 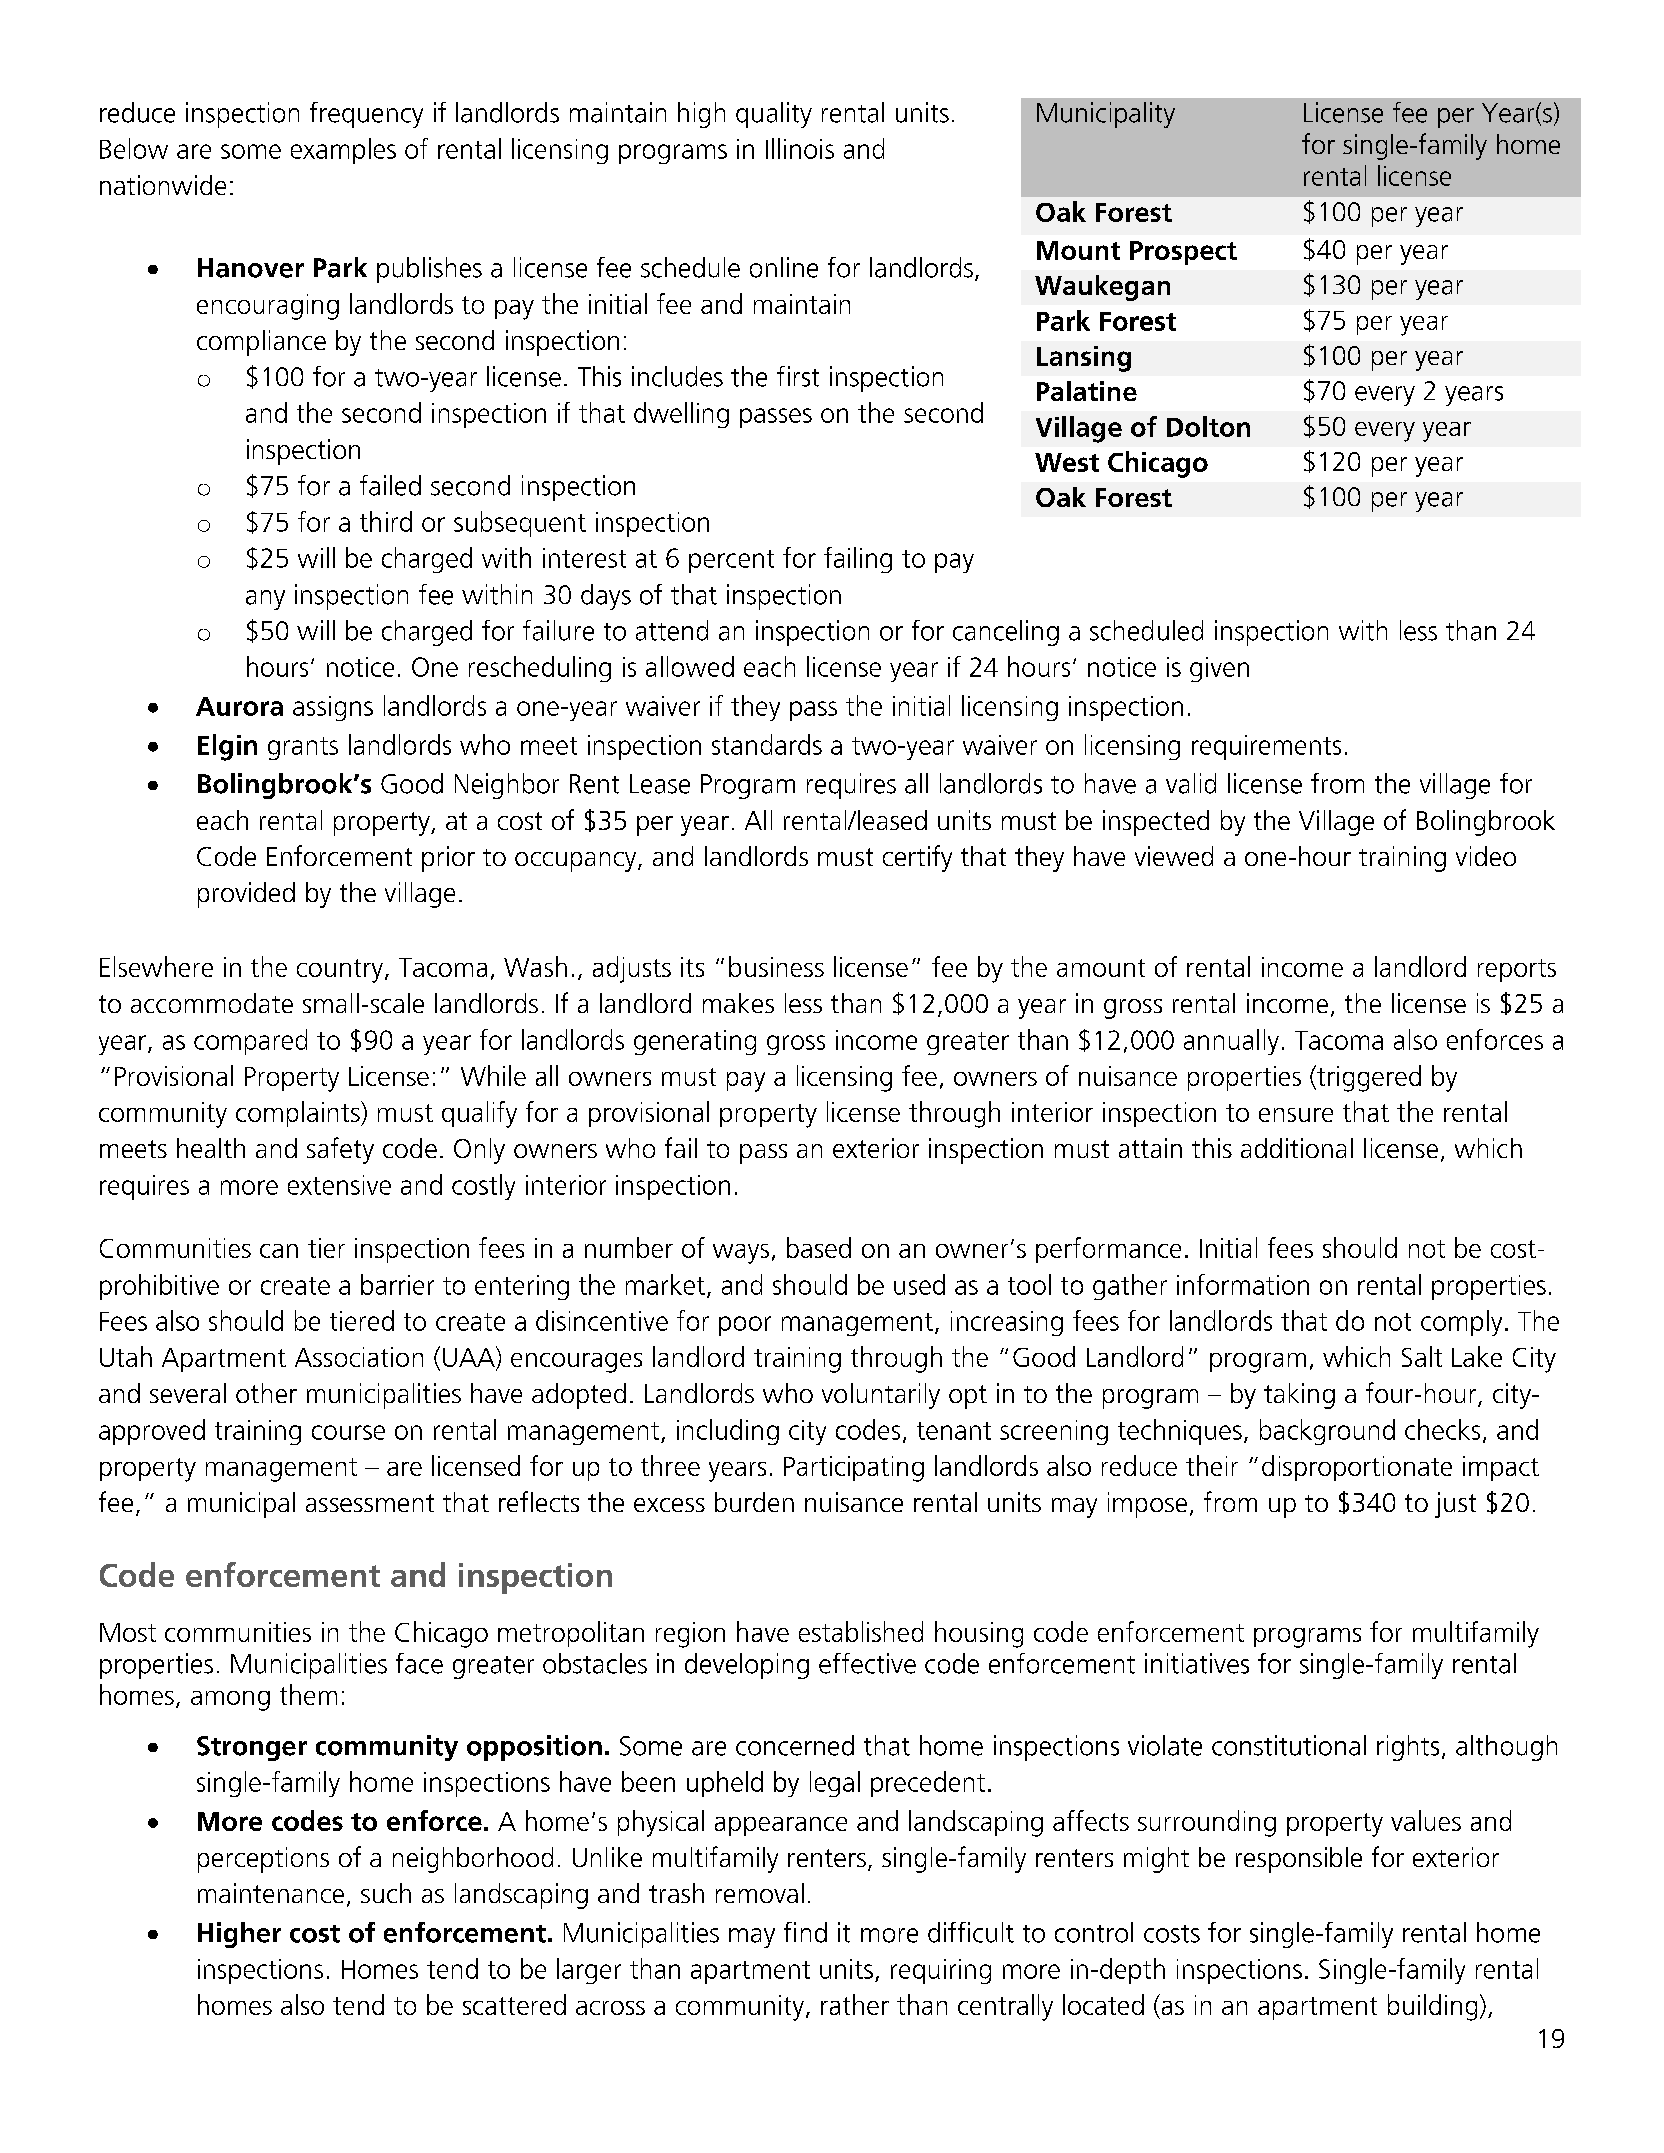 I want to click on makes, so click(x=738, y=1003).
